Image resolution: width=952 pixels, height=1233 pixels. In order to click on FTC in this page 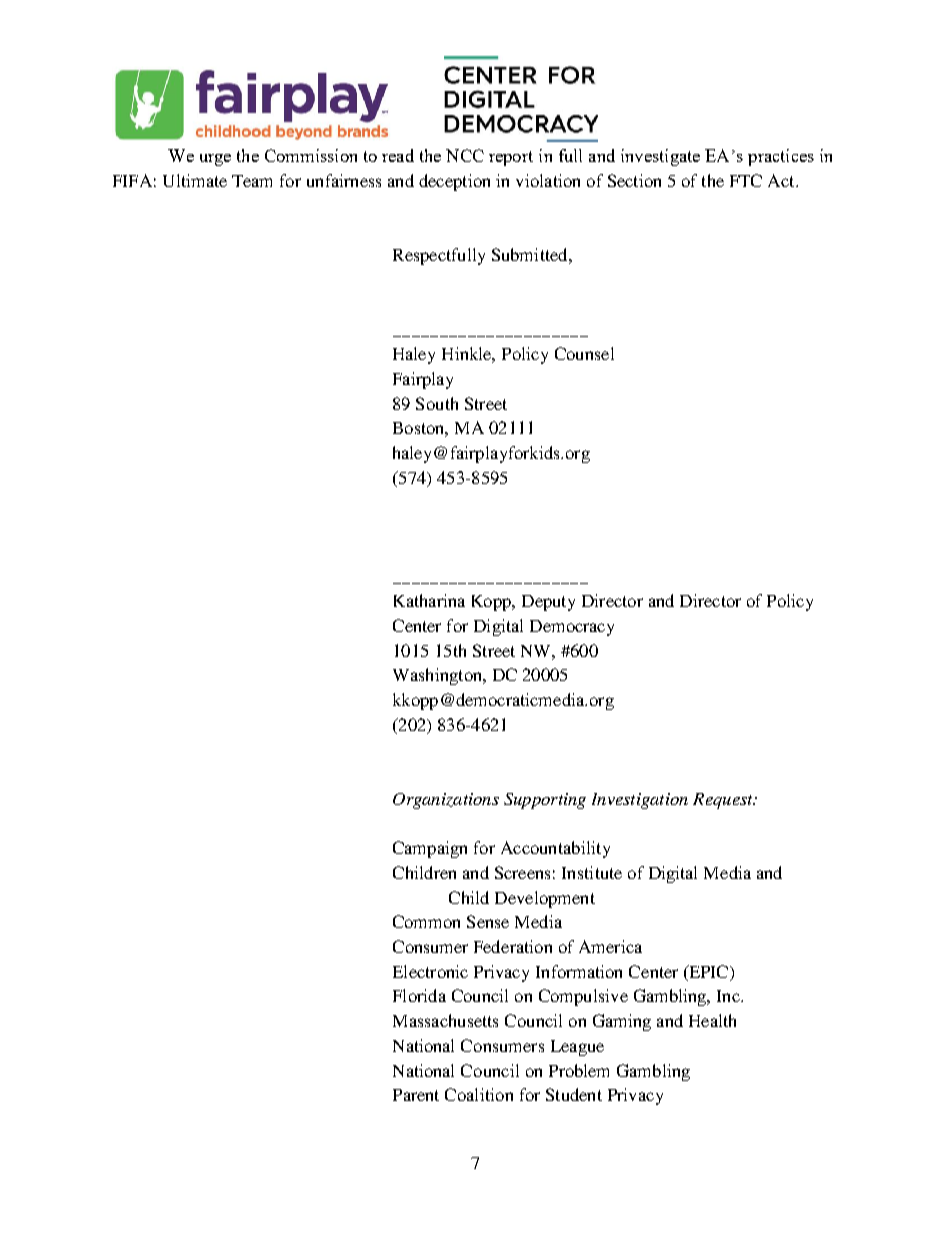, I will do `click(746, 180)`.
